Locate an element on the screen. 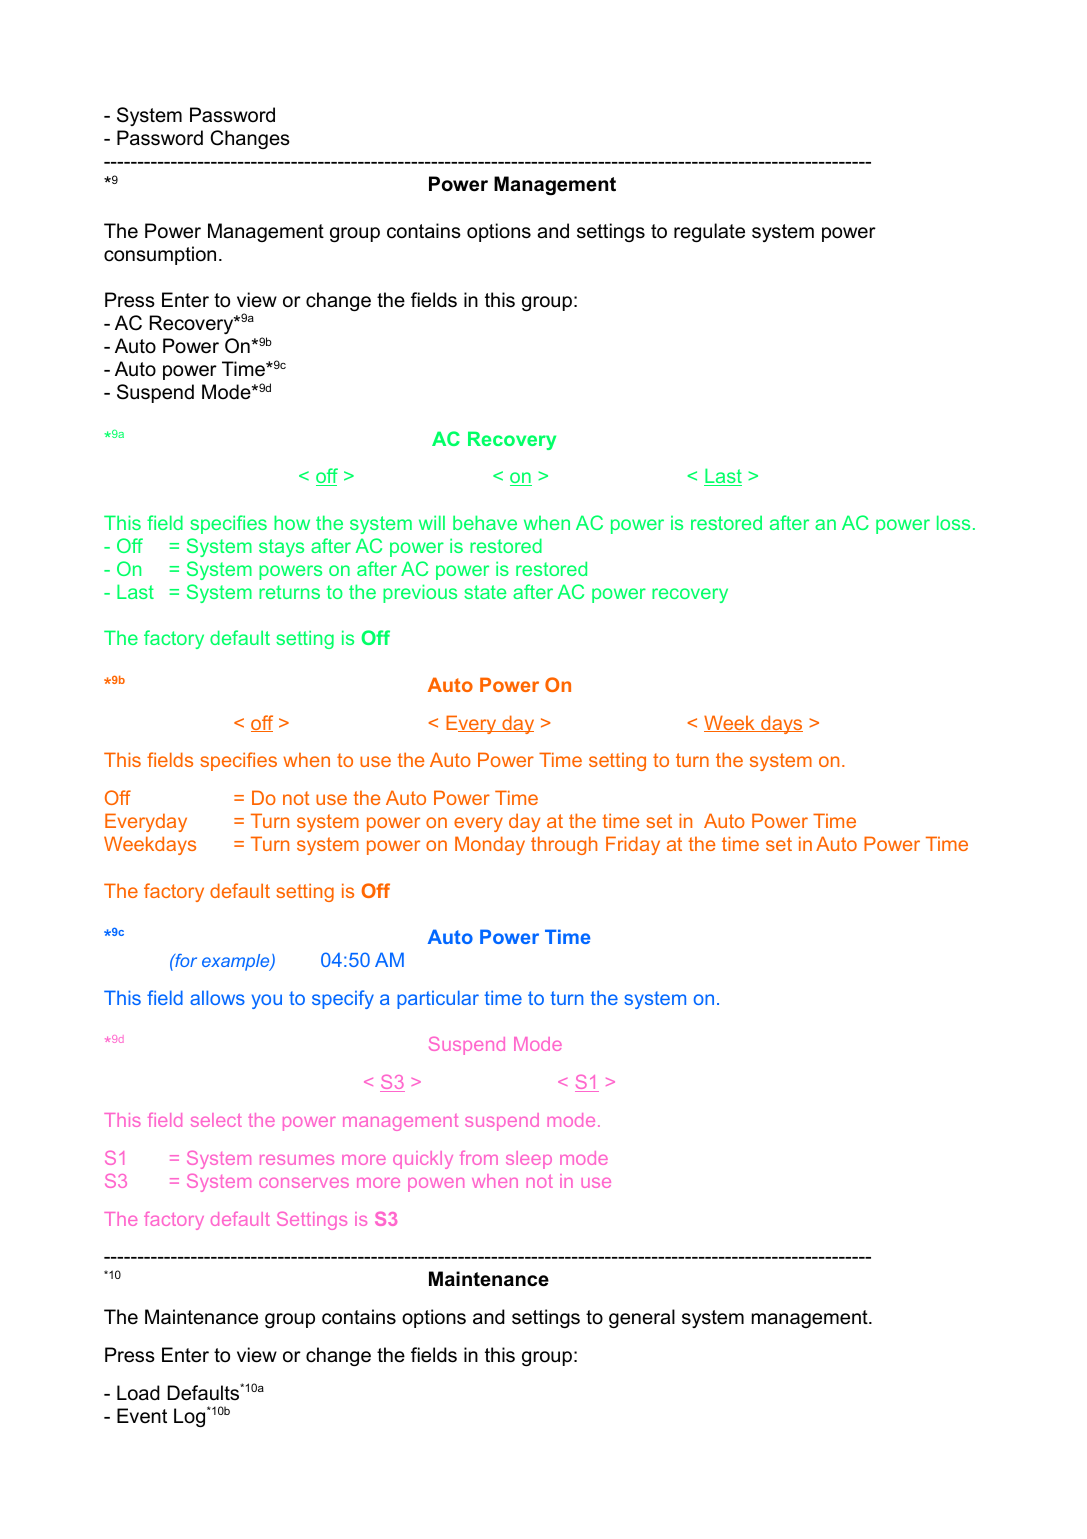 This screenshot has width=1087, height=1539. consumption is located at coordinates (160, 255).
